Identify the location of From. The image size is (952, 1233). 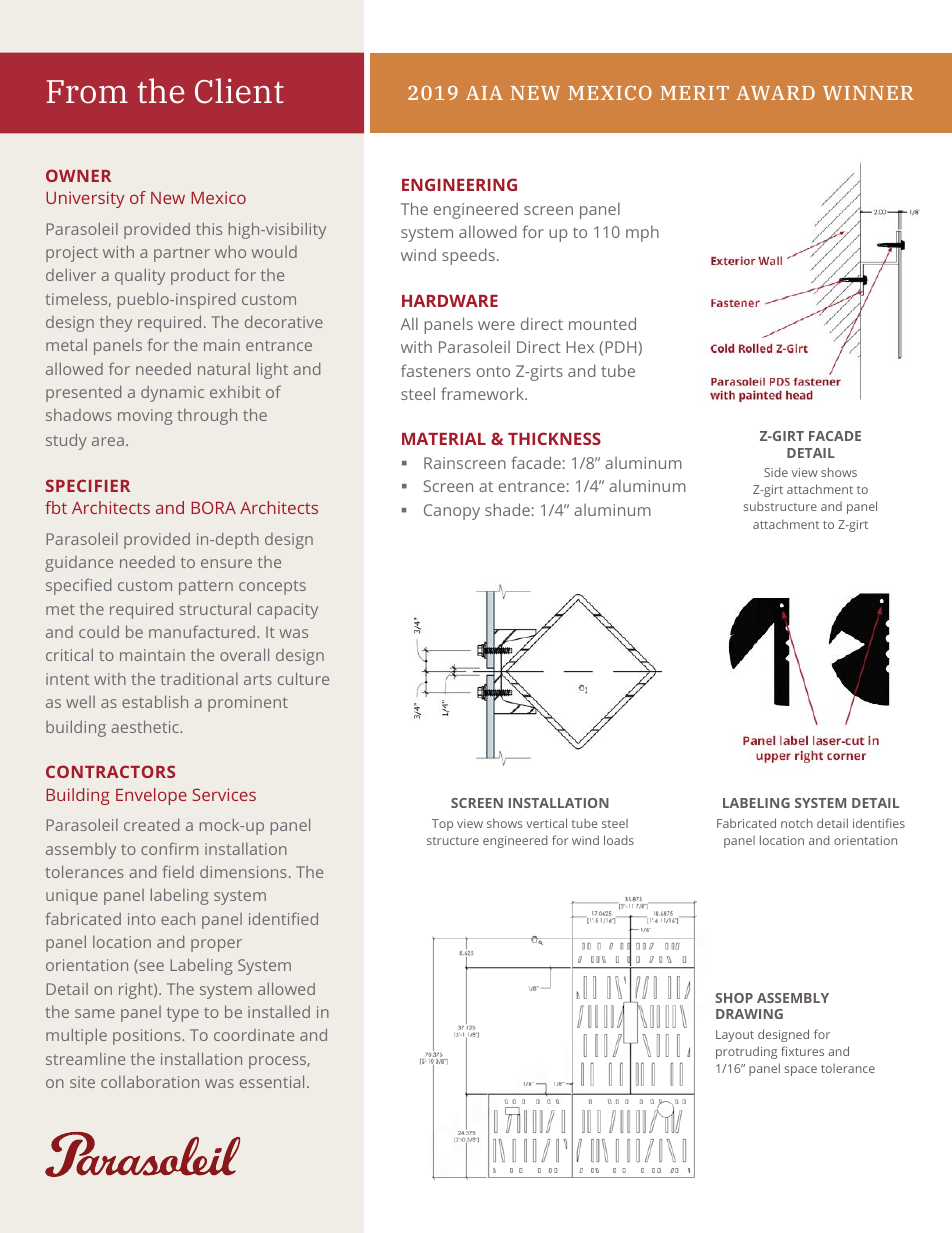
(87, 92).
